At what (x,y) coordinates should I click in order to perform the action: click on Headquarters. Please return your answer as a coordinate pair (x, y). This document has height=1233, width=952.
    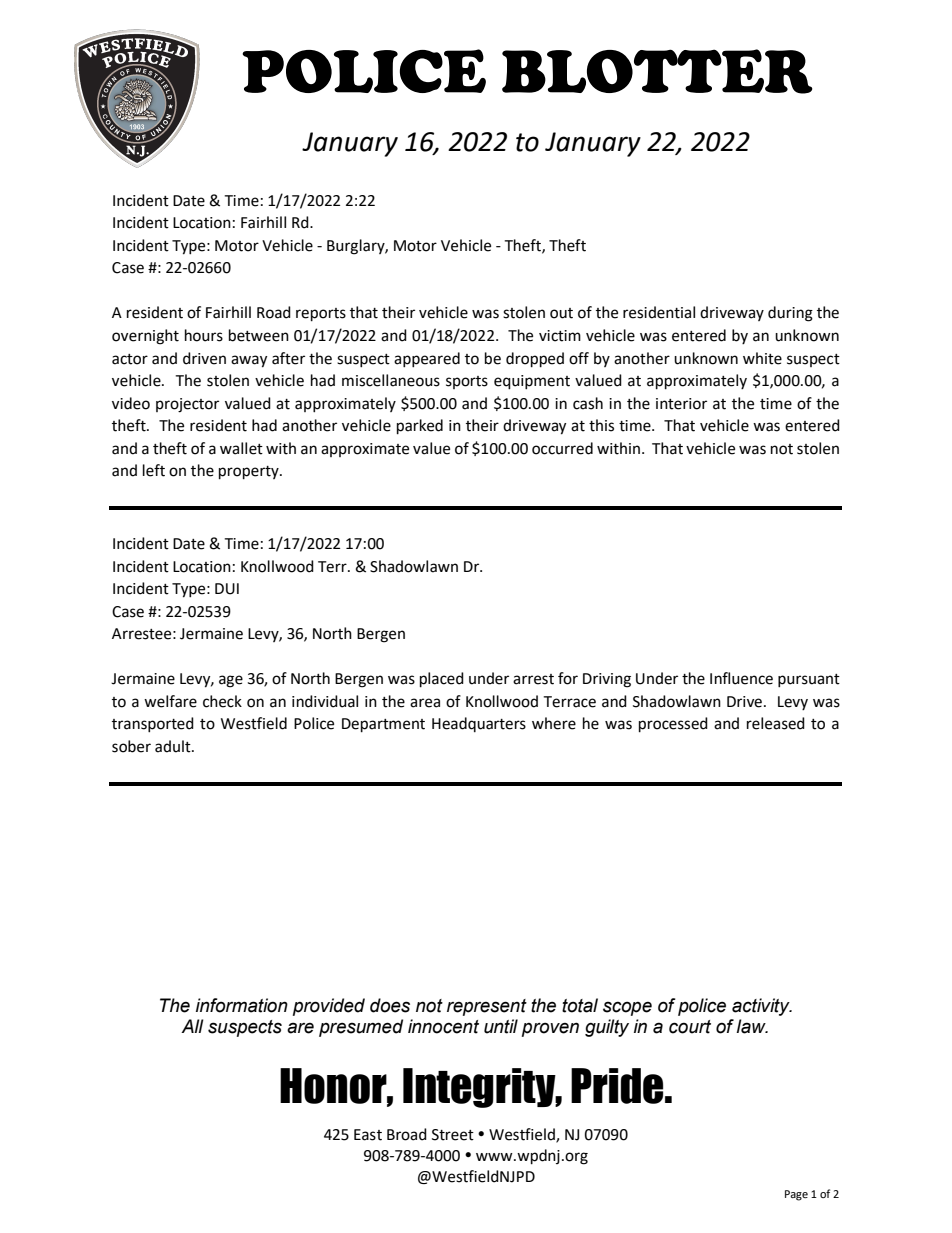
    Looking at the image, I should click on (479, 724).
